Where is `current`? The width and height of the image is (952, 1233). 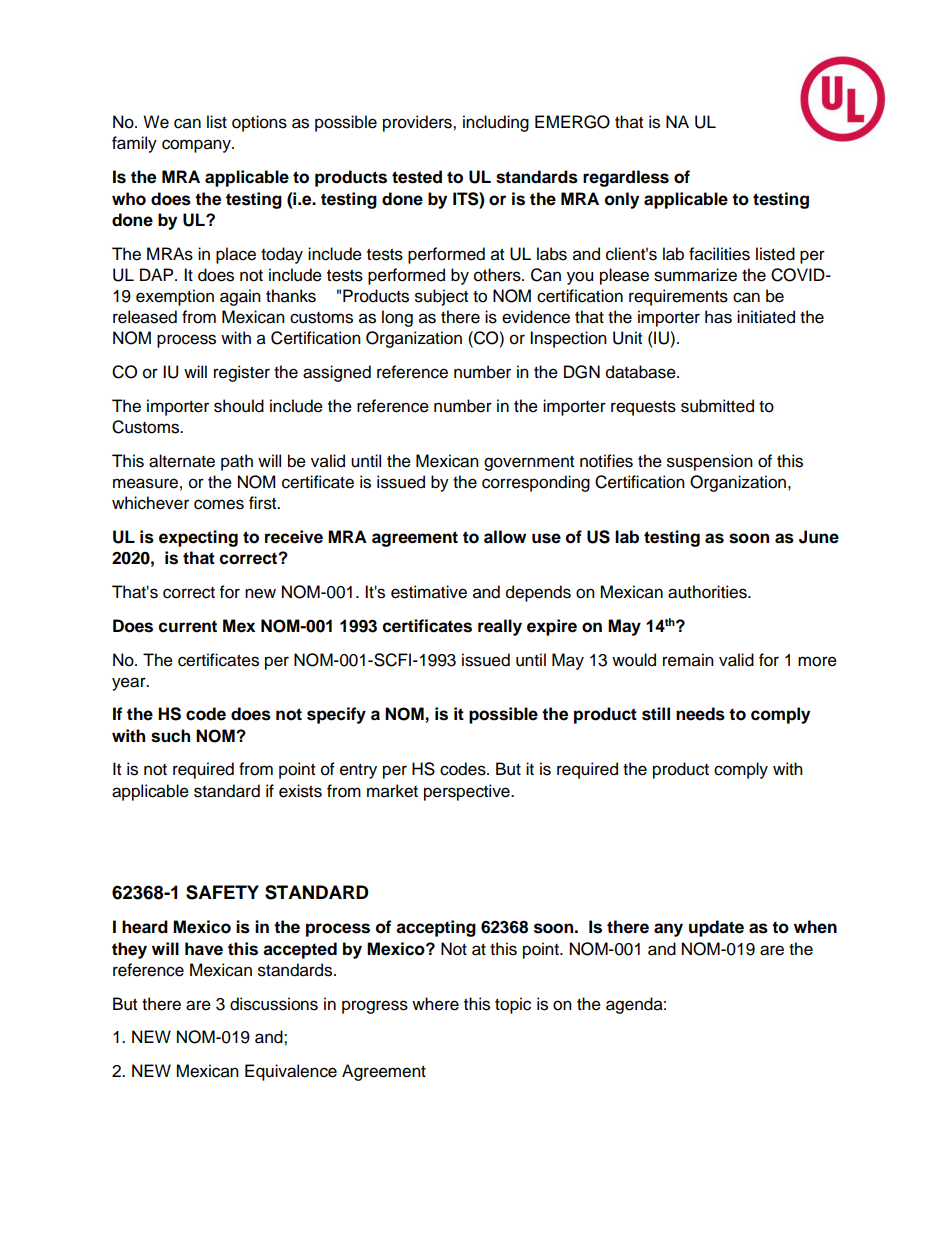
current is located at coordinates (188, 626).
